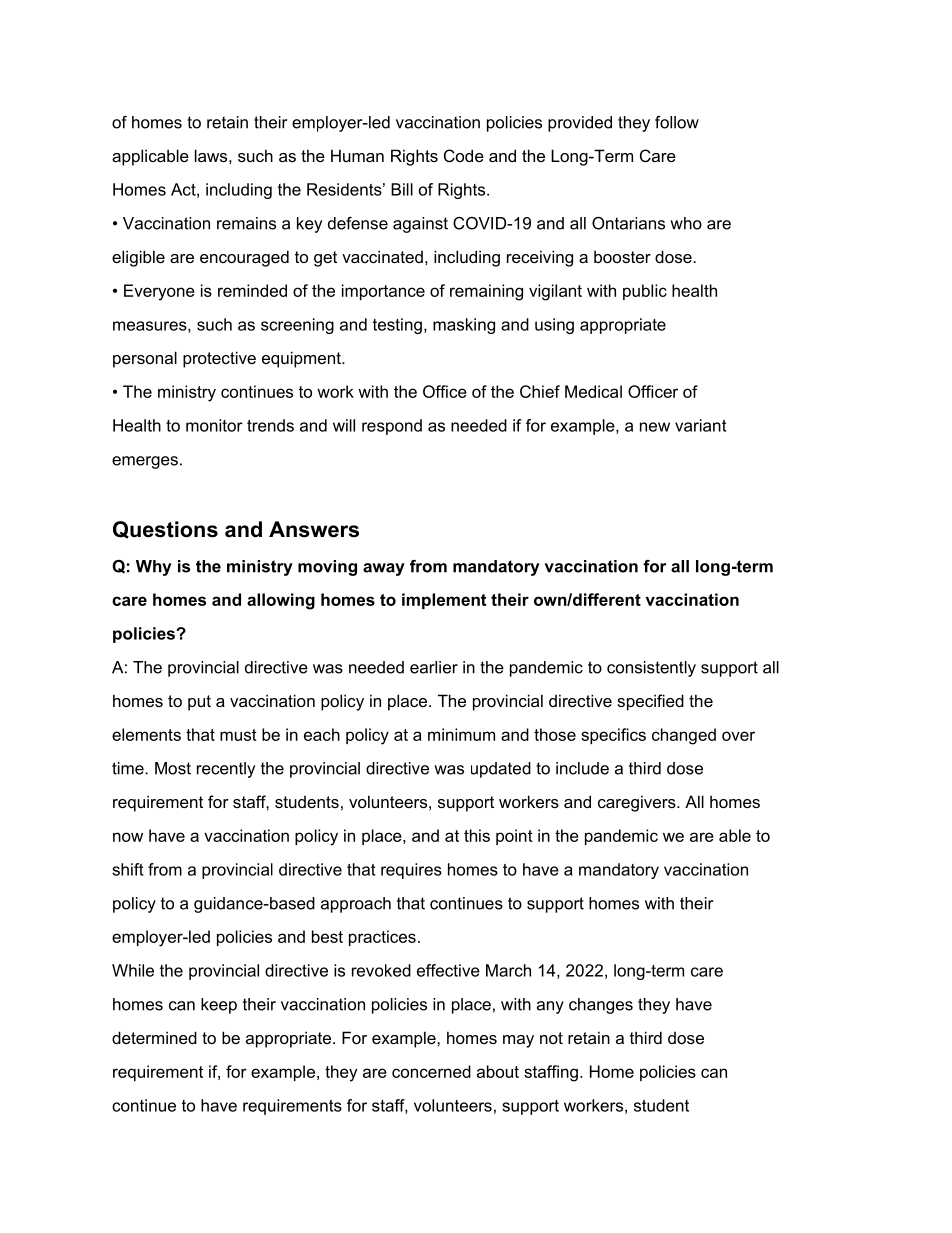  Describe the element at coordinates (582, 768) in the page. I see `include` at that location.
